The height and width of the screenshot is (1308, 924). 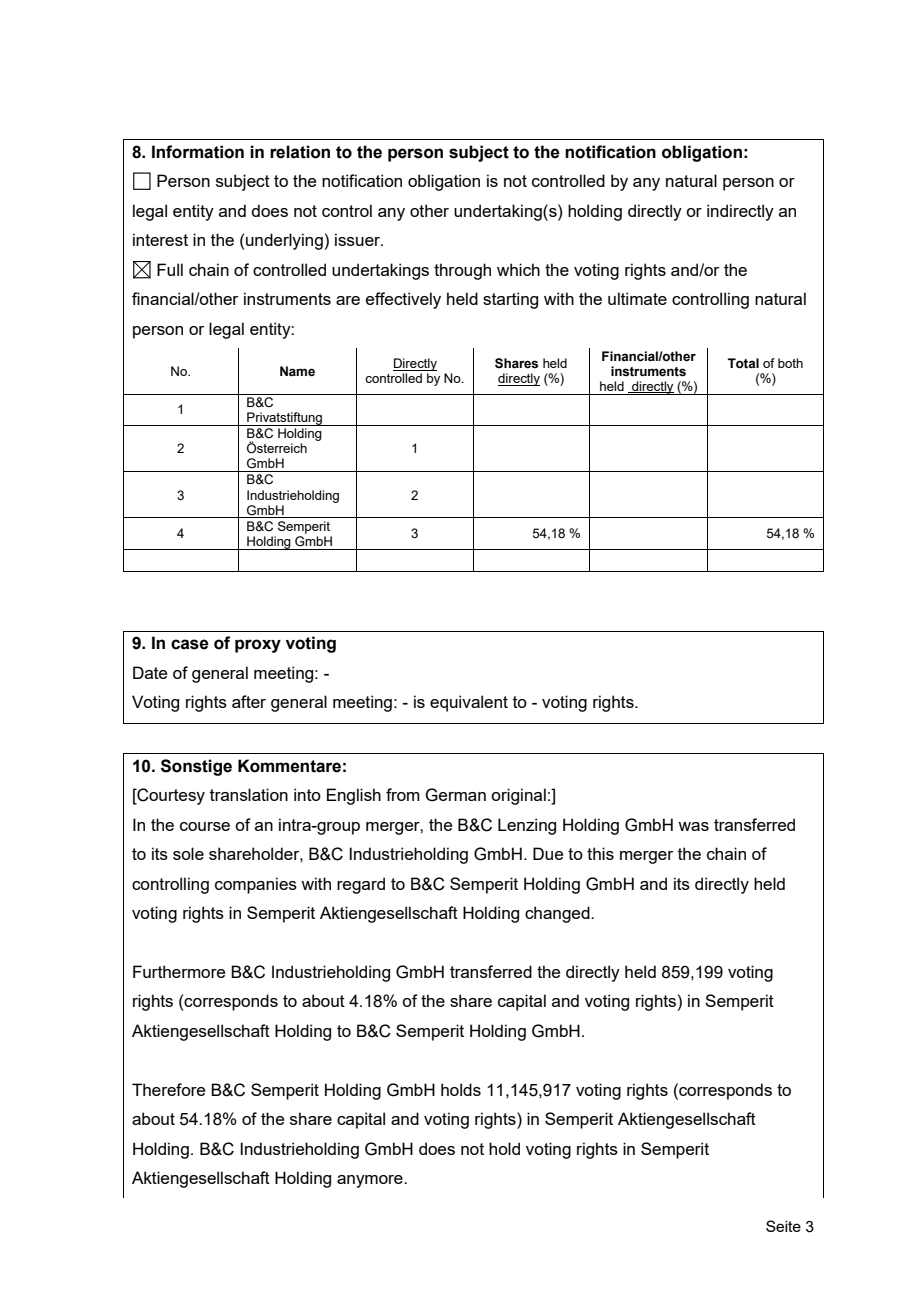 What do you see at coordinates (637, 298) in the screenshot?
I see `ultimate` at bounding box center [637, 298].
